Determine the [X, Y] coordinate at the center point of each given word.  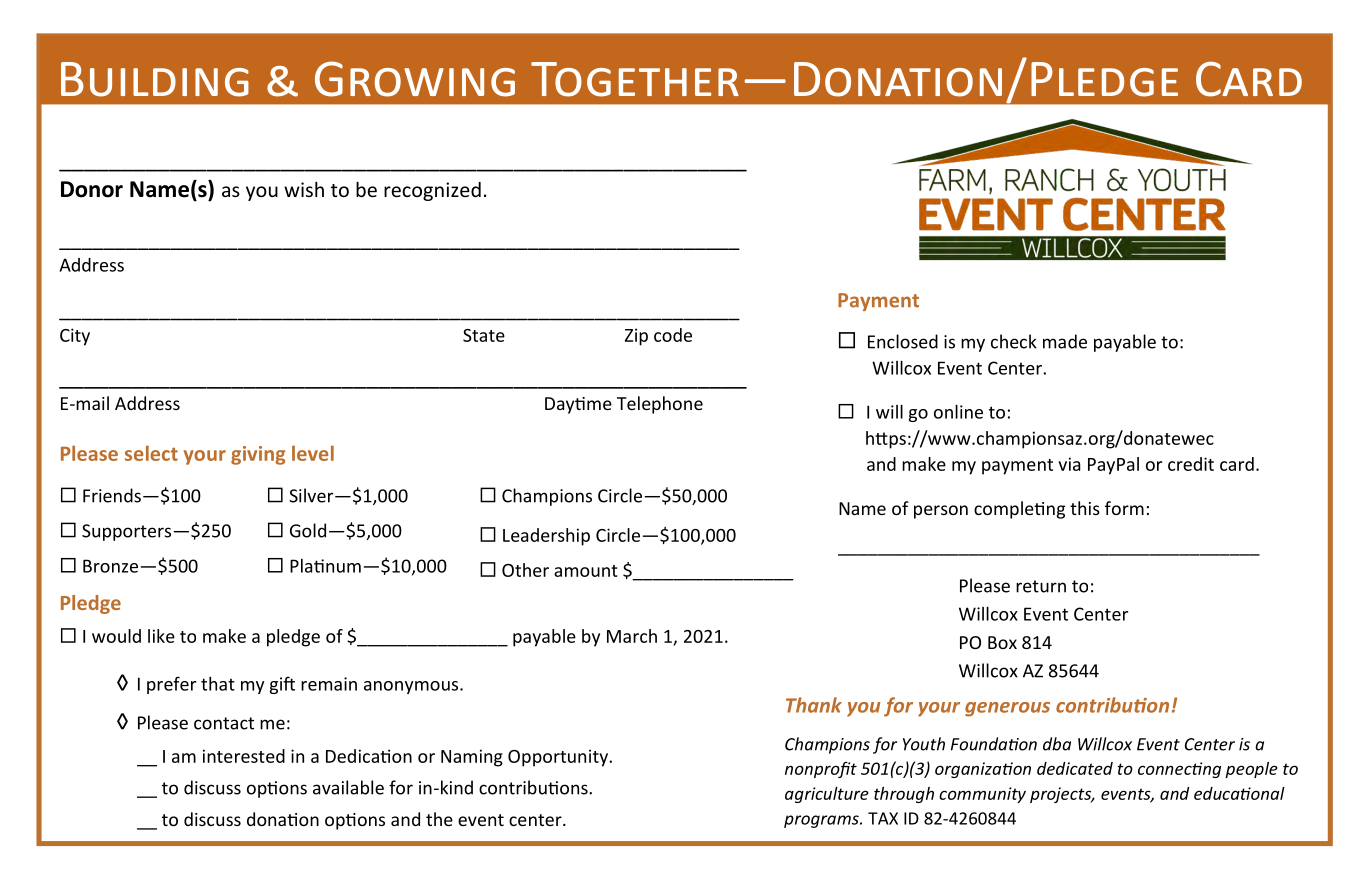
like [161, 636]
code [673, 335]
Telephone [660, 405]
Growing [415, 79]
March [632, 636]
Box [1002, 642]
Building [155, 79]
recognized [432, 191]
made [1065, 341]
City [75, 337]
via [1069, 464]
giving [258, 455]
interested [244, 756]
